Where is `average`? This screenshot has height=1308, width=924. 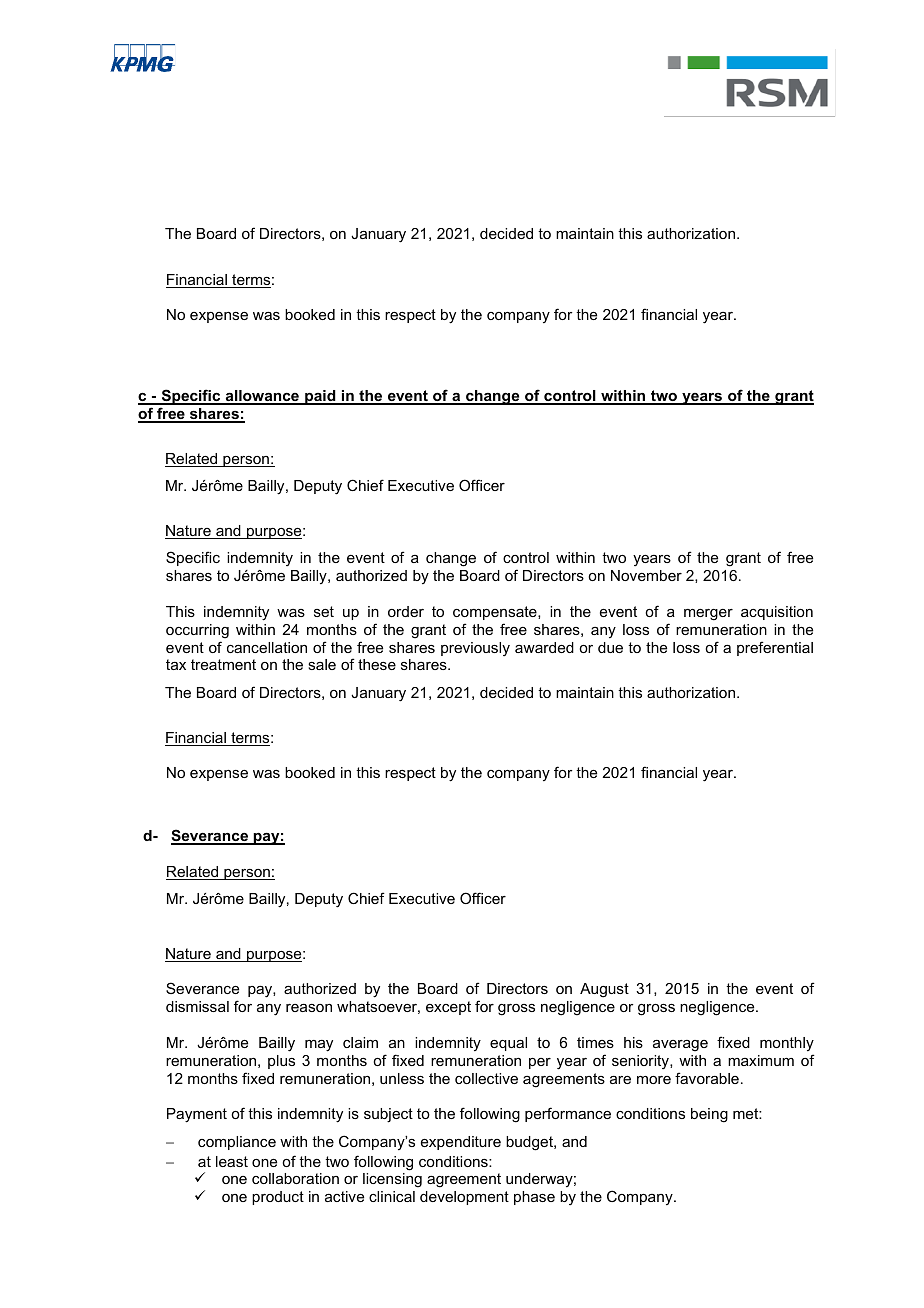
average is located at coordinates (680, 1046).
